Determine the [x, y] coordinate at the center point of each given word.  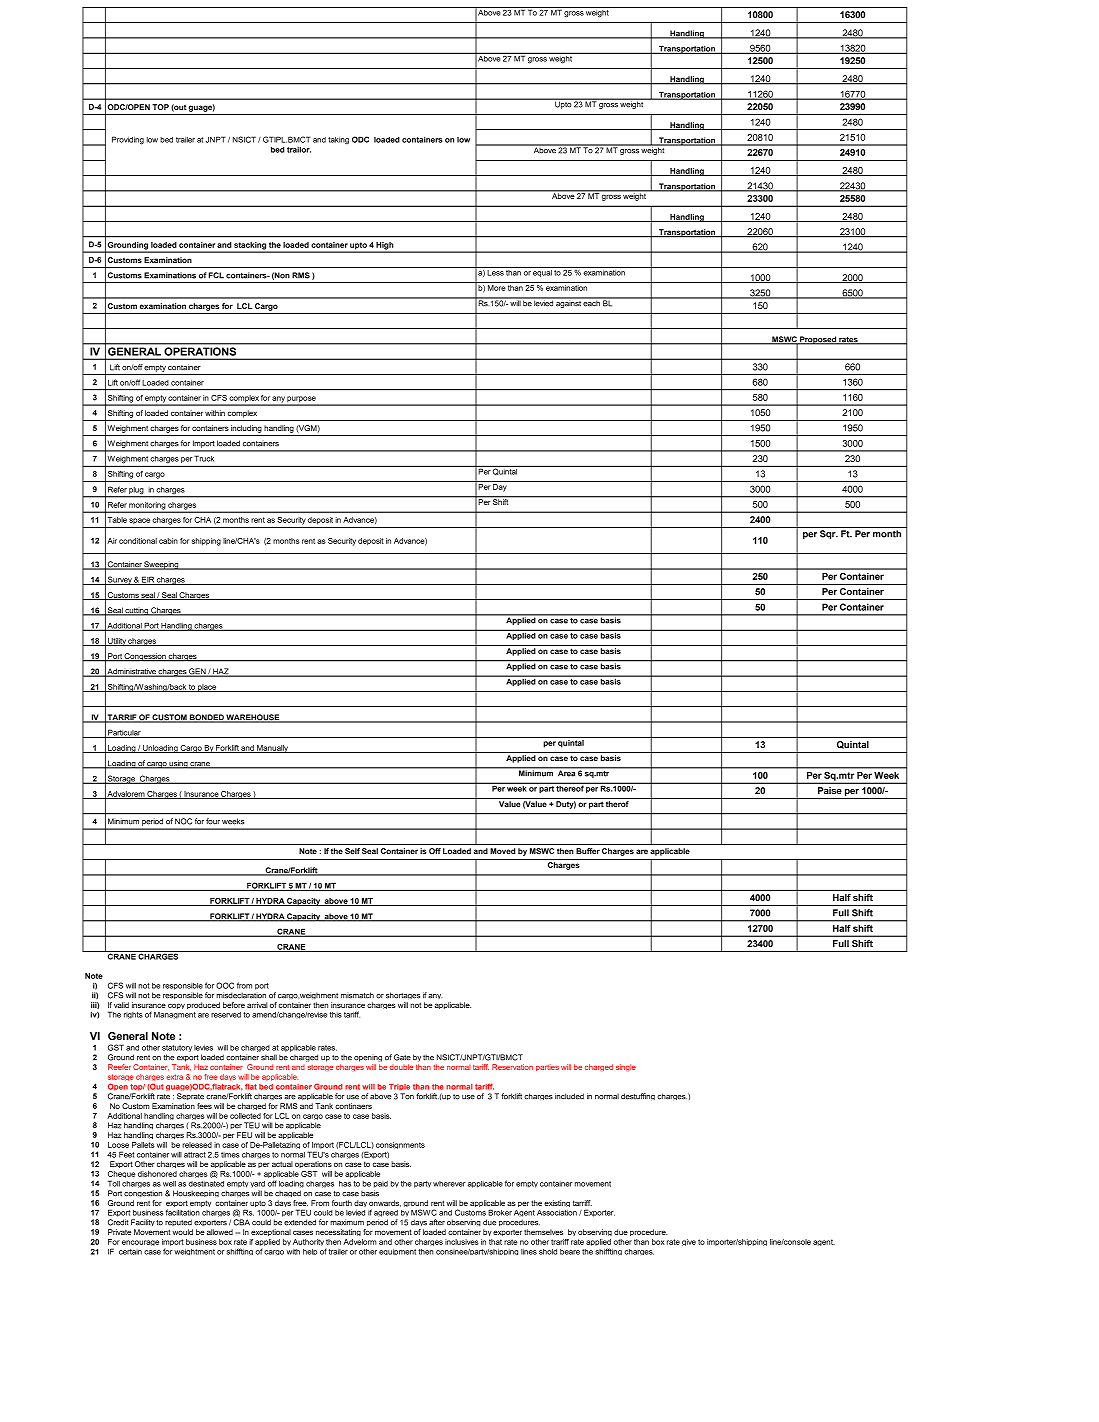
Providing [128, 140]
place [207, 688]
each [592, 302]
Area [566, 772]
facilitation [183, 1212]
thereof [570, 787]
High [385, 247]
